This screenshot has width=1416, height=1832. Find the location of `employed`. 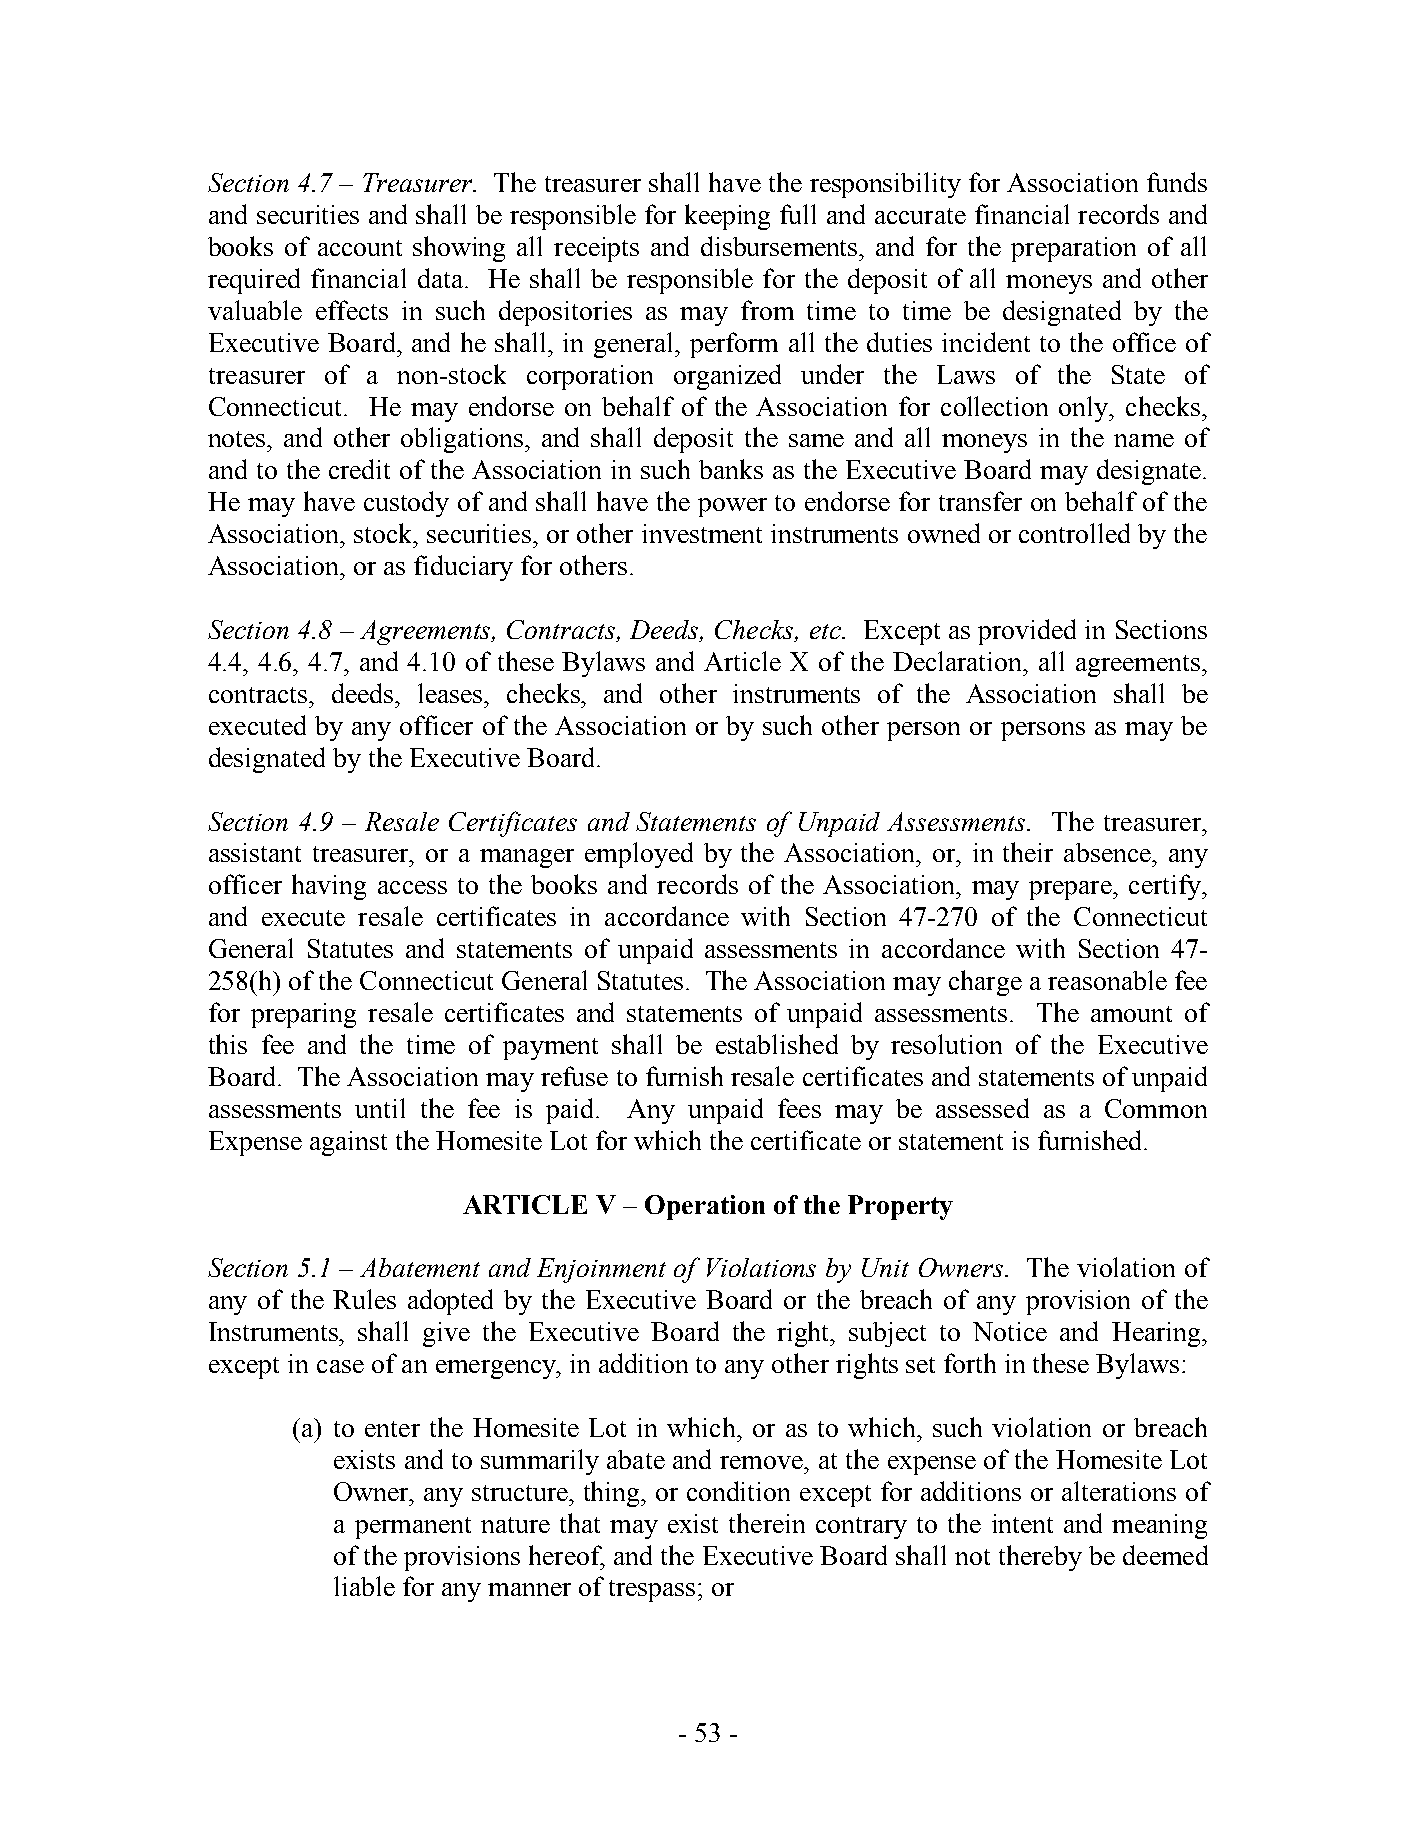

employed is located at coordinates (639, 855).
